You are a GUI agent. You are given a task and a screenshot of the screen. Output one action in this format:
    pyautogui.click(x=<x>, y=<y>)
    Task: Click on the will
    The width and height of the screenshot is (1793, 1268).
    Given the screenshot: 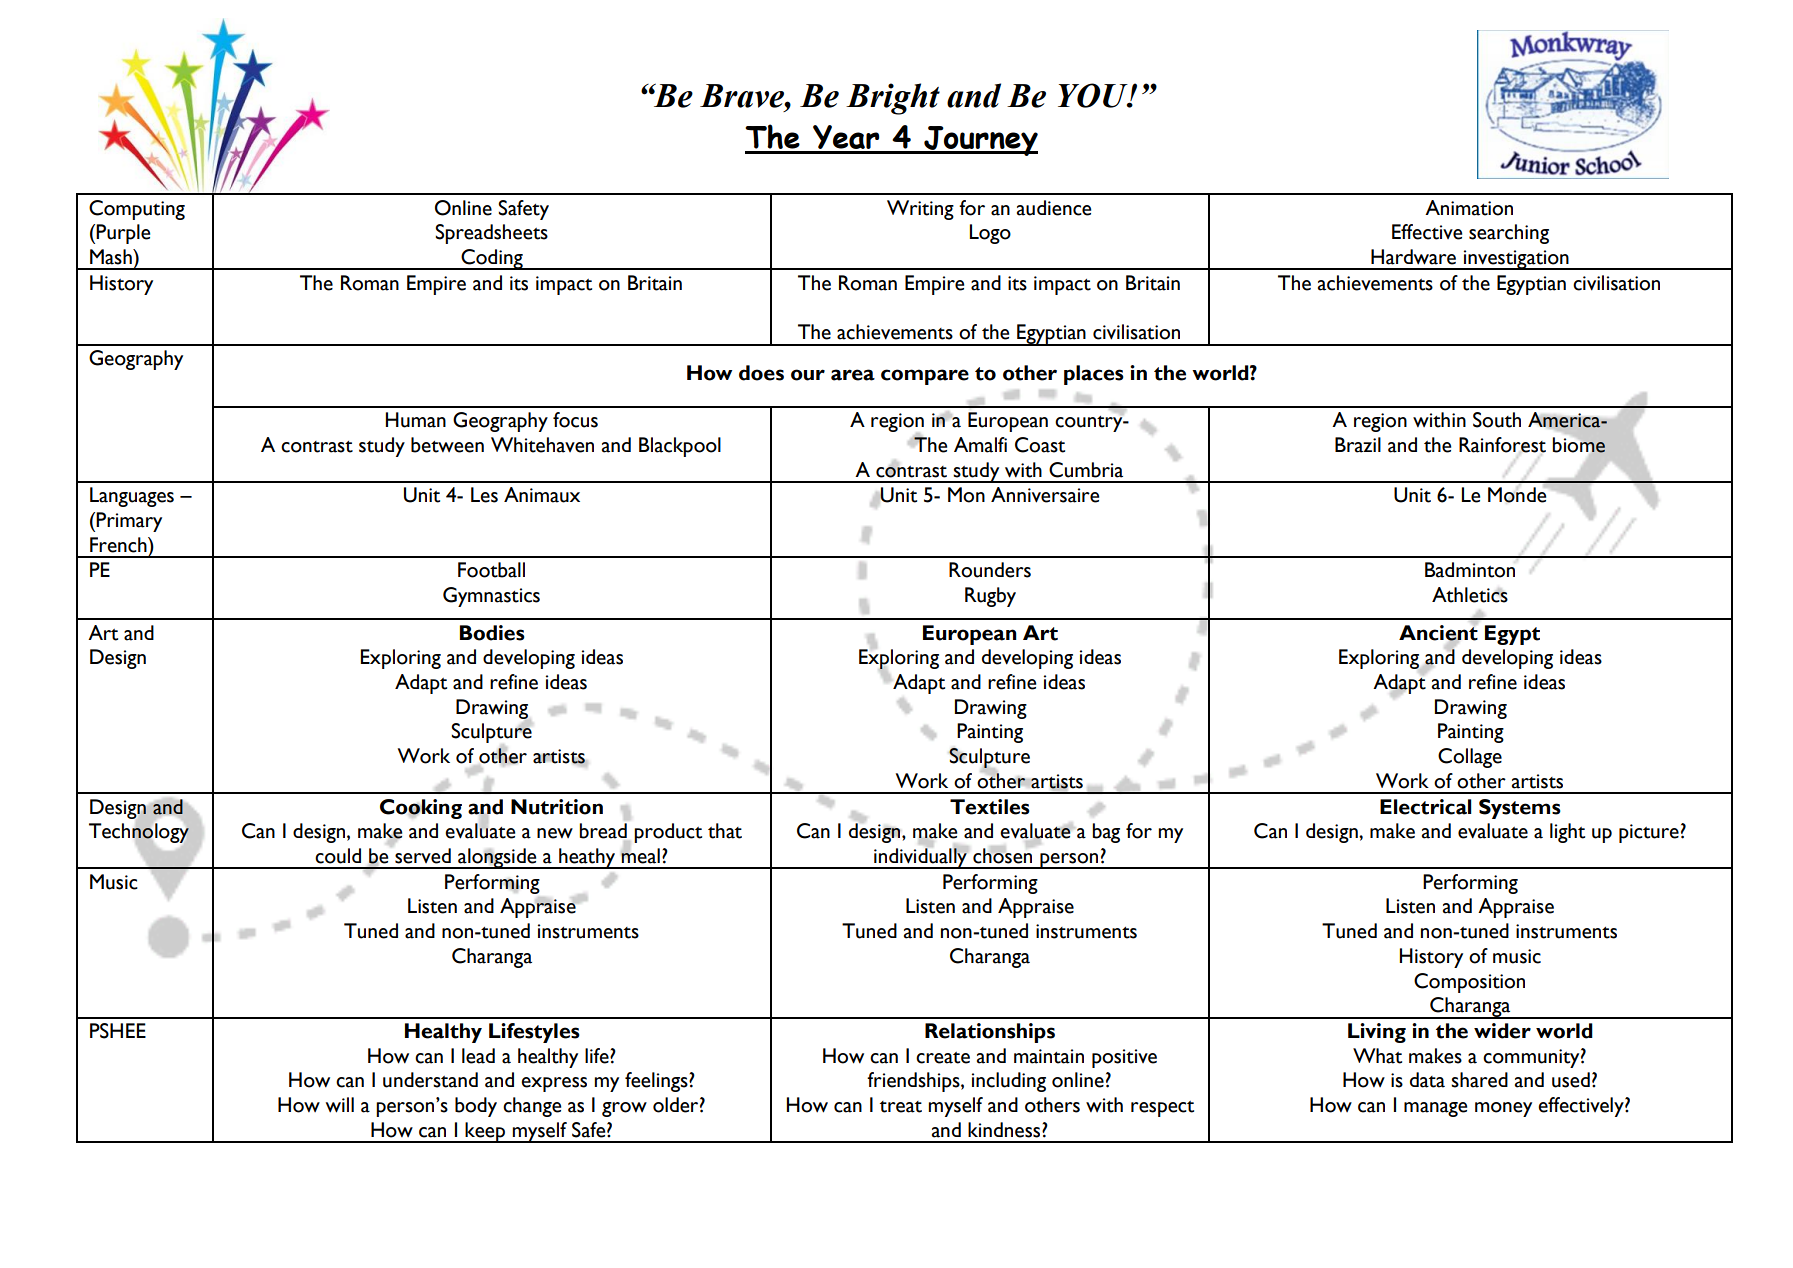 What is the action you would take?
    pyautogui.click(x=340, y=1105)
